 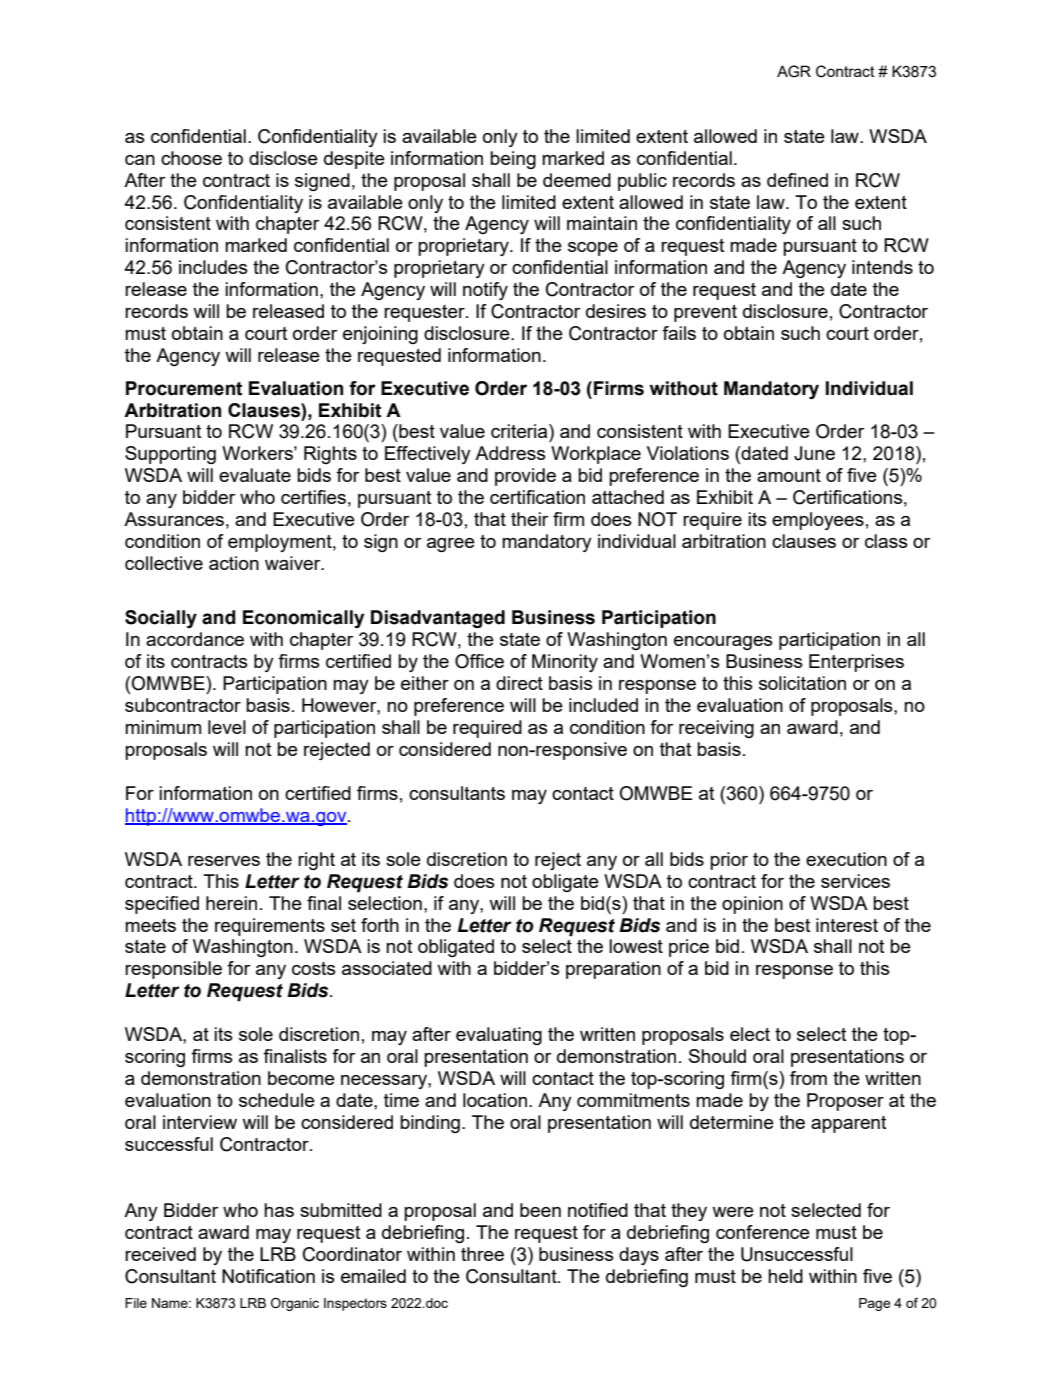 What do you see at coordinates (802, 683) in the page?
I see `solicitation` at bounding box center [802, 683].
